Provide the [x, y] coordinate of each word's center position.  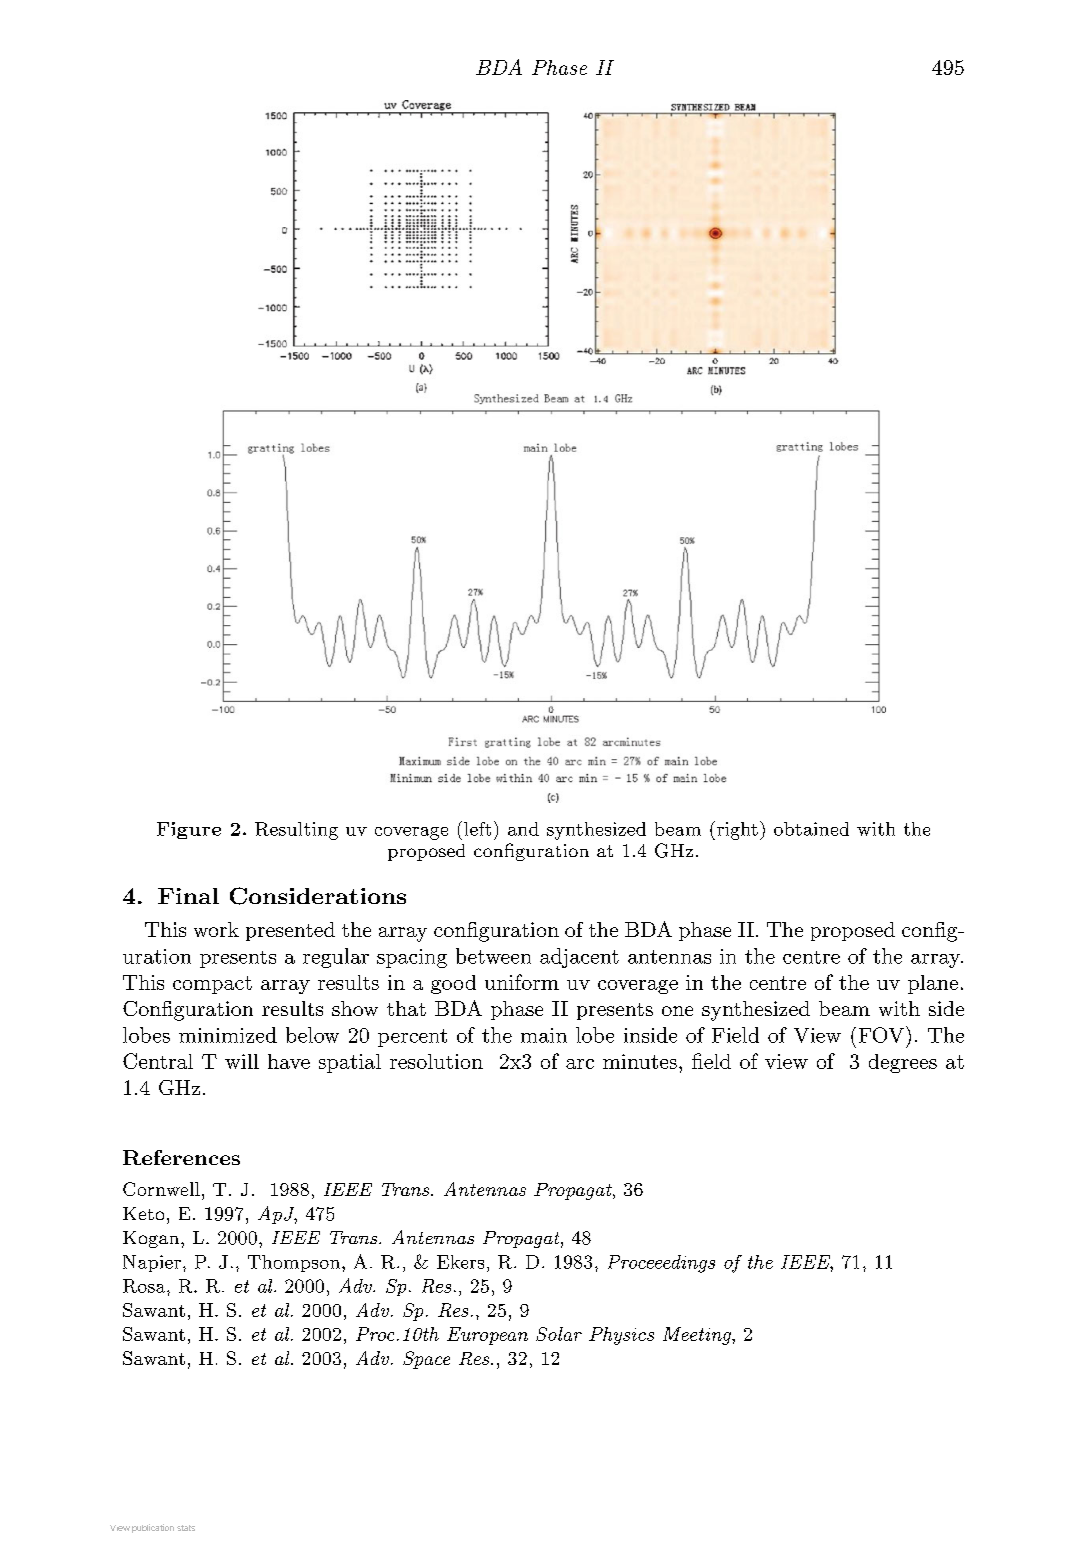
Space [426, 1360]
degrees [903, 1063]
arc [580, 1064]
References [181, 1157]
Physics [621, 1336]
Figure [189, 830]
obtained [811, 829]
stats [186, 1528]
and [523, 829]
